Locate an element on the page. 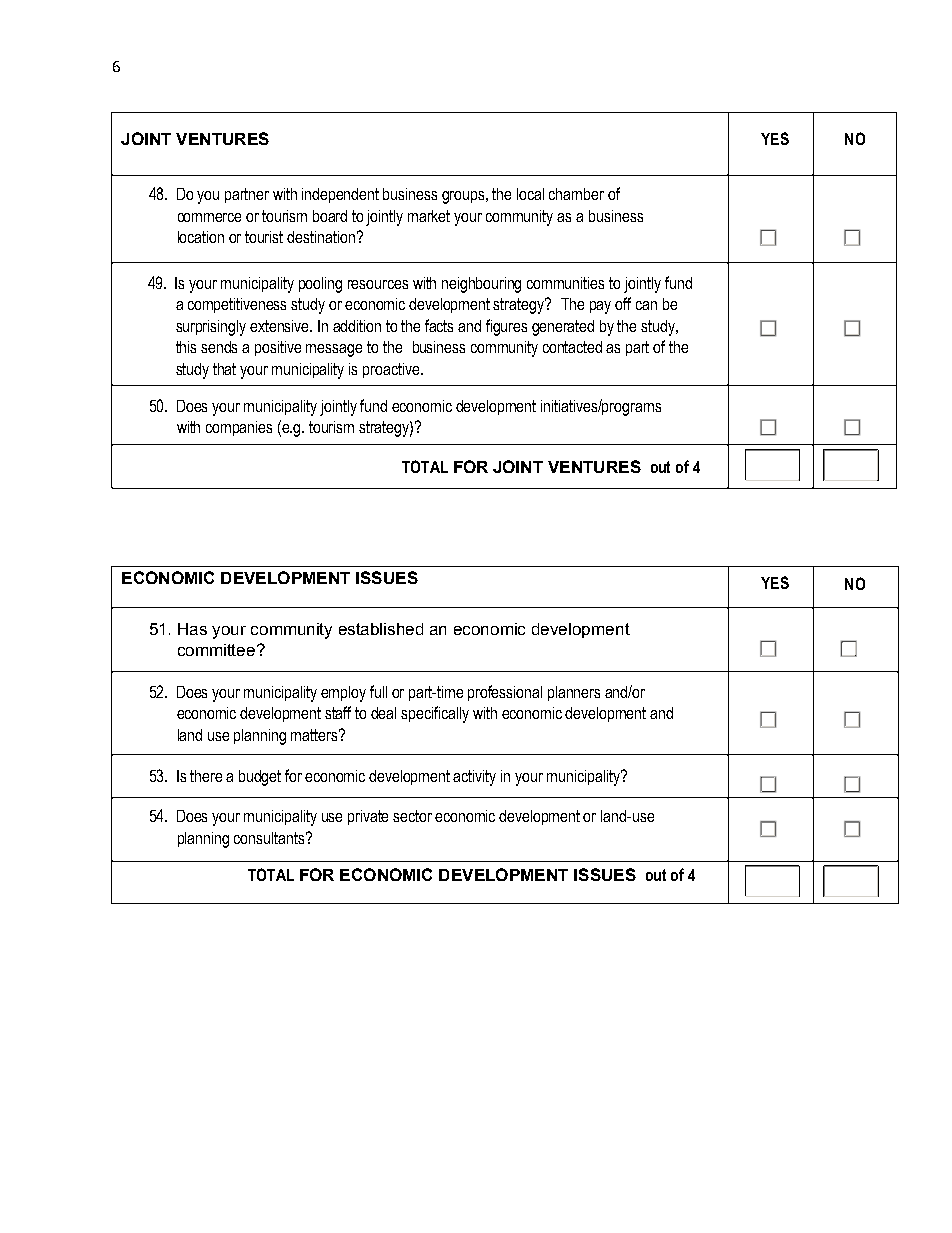 The image size is (952, 1233). commerce is located at coordinates (209, 217).
